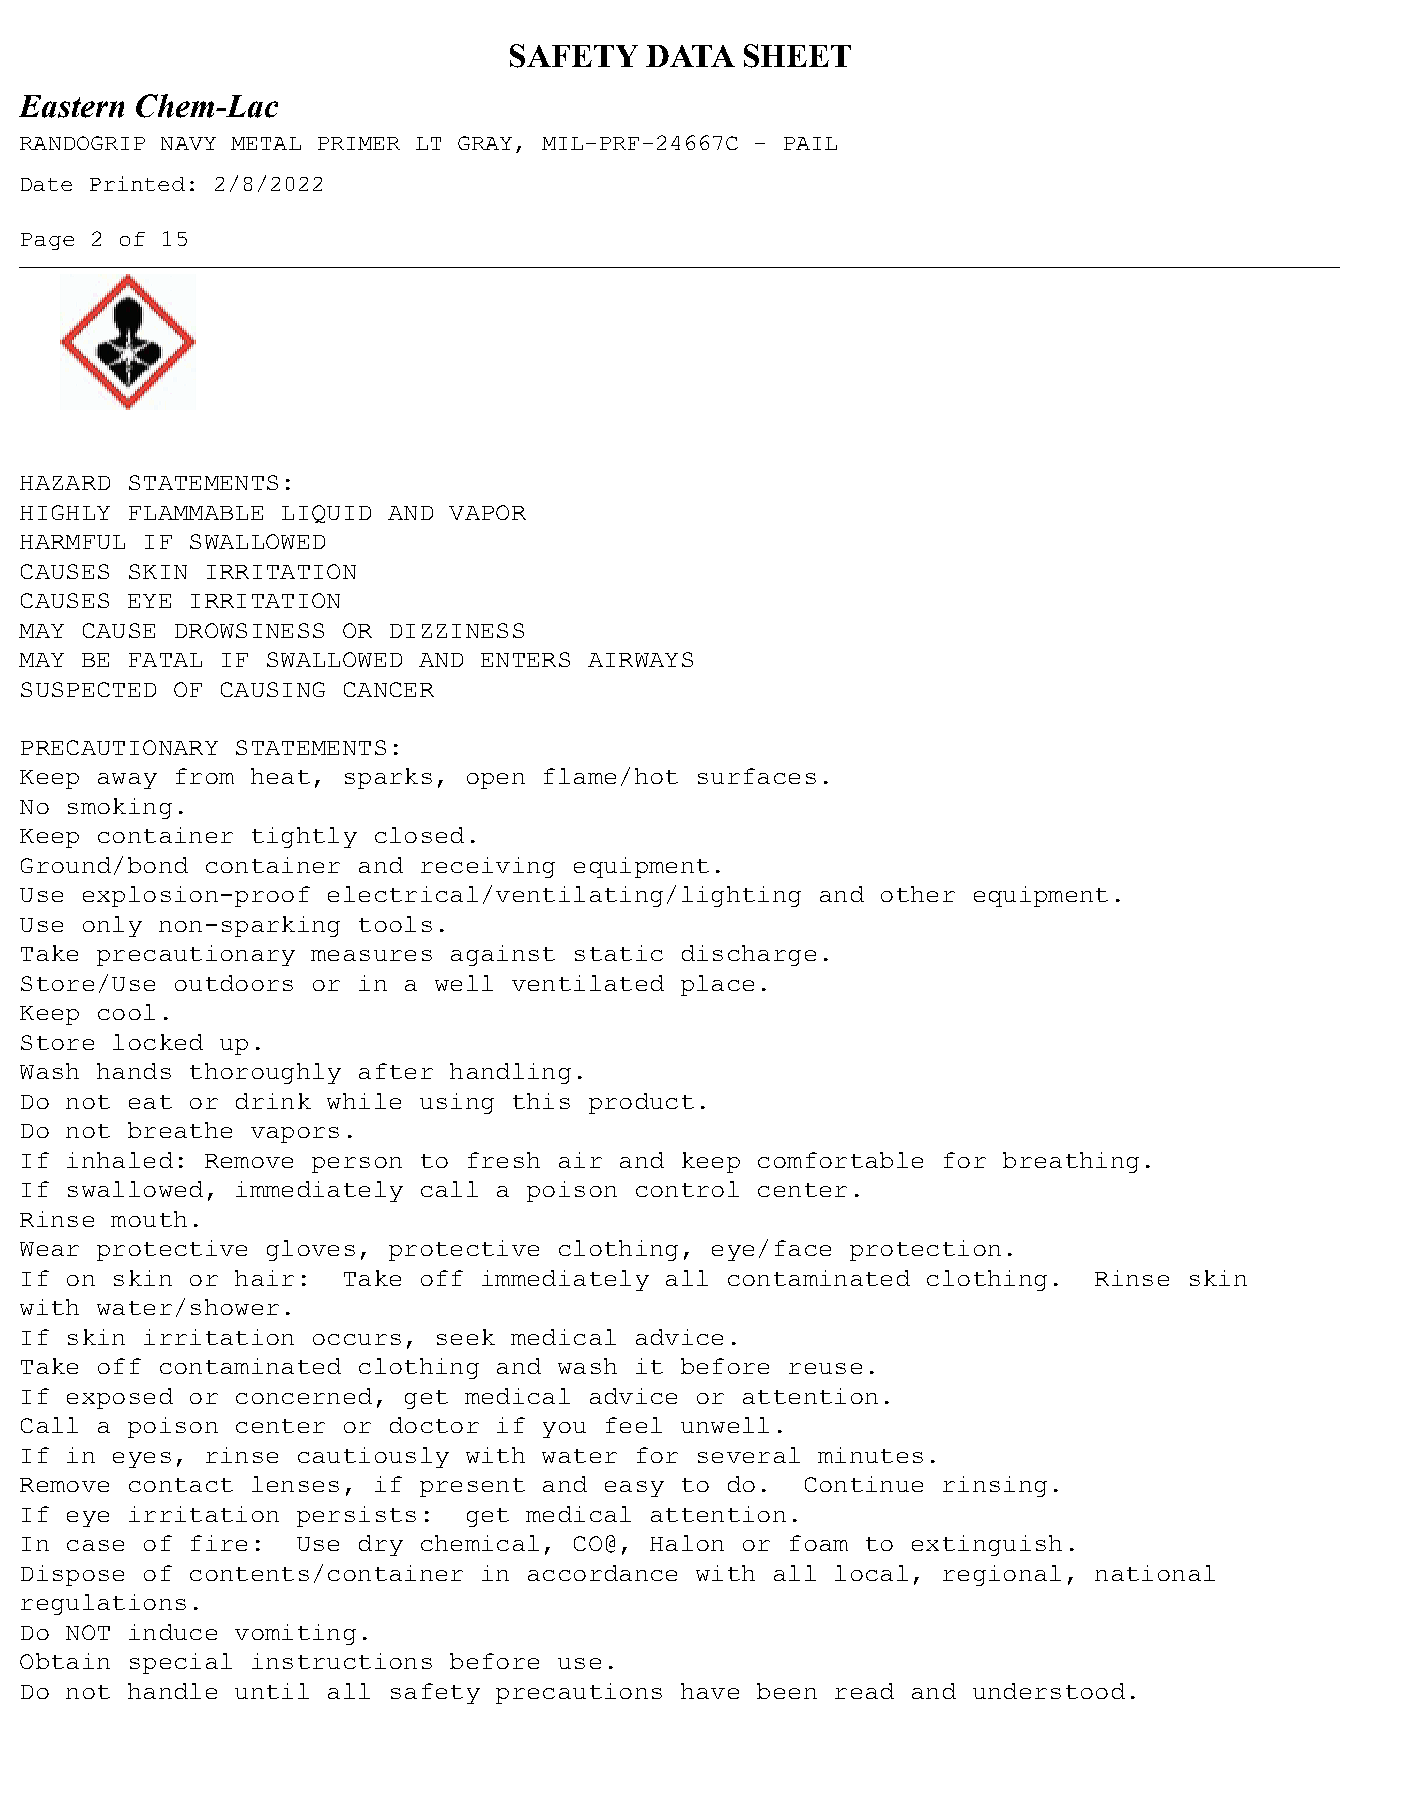 The height and width of the document is (1819, 1405). What do you see at coordinates (918, 894) in the document?
I see `other` at bounding box center [918, 894].
